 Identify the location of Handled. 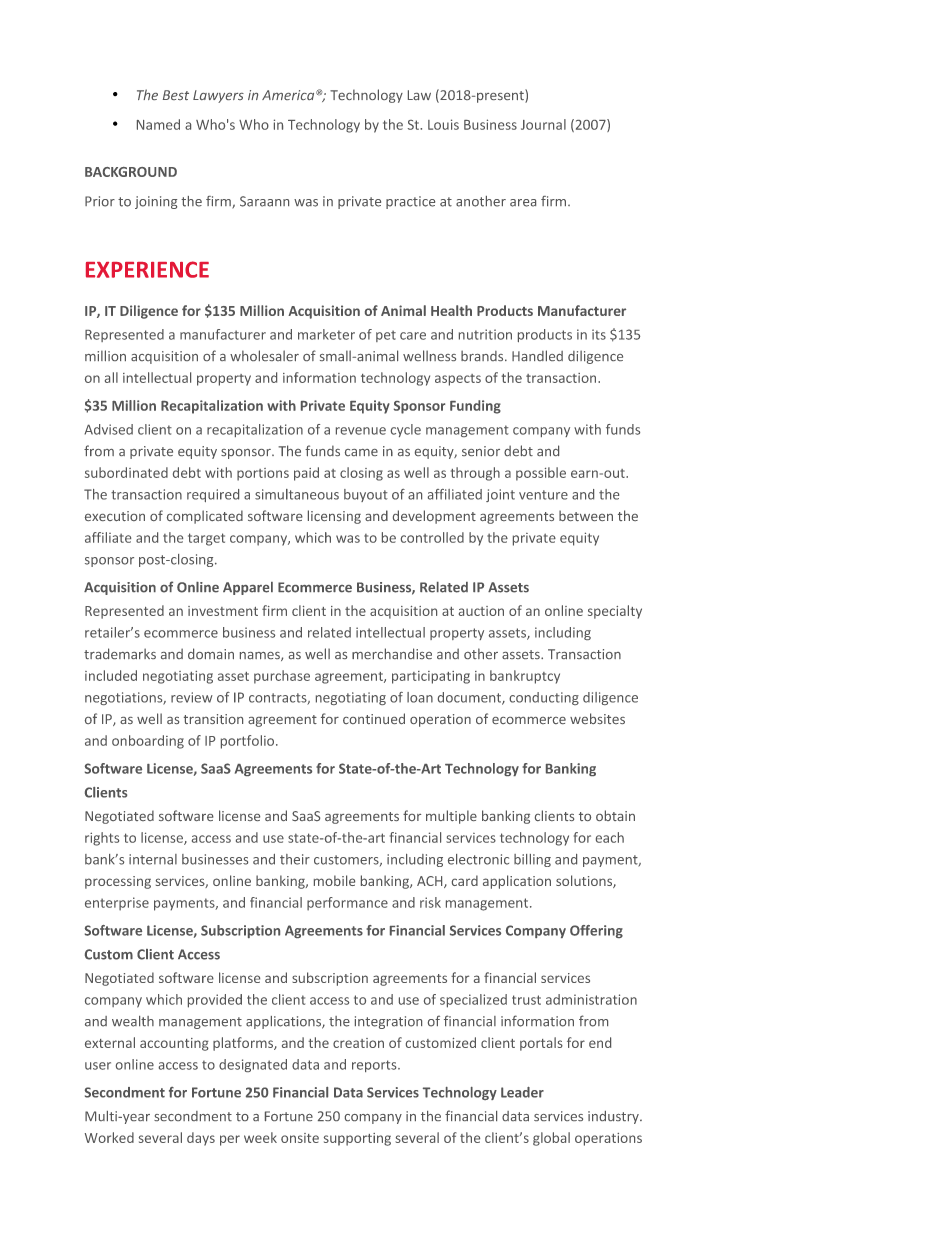
(537, 355).
